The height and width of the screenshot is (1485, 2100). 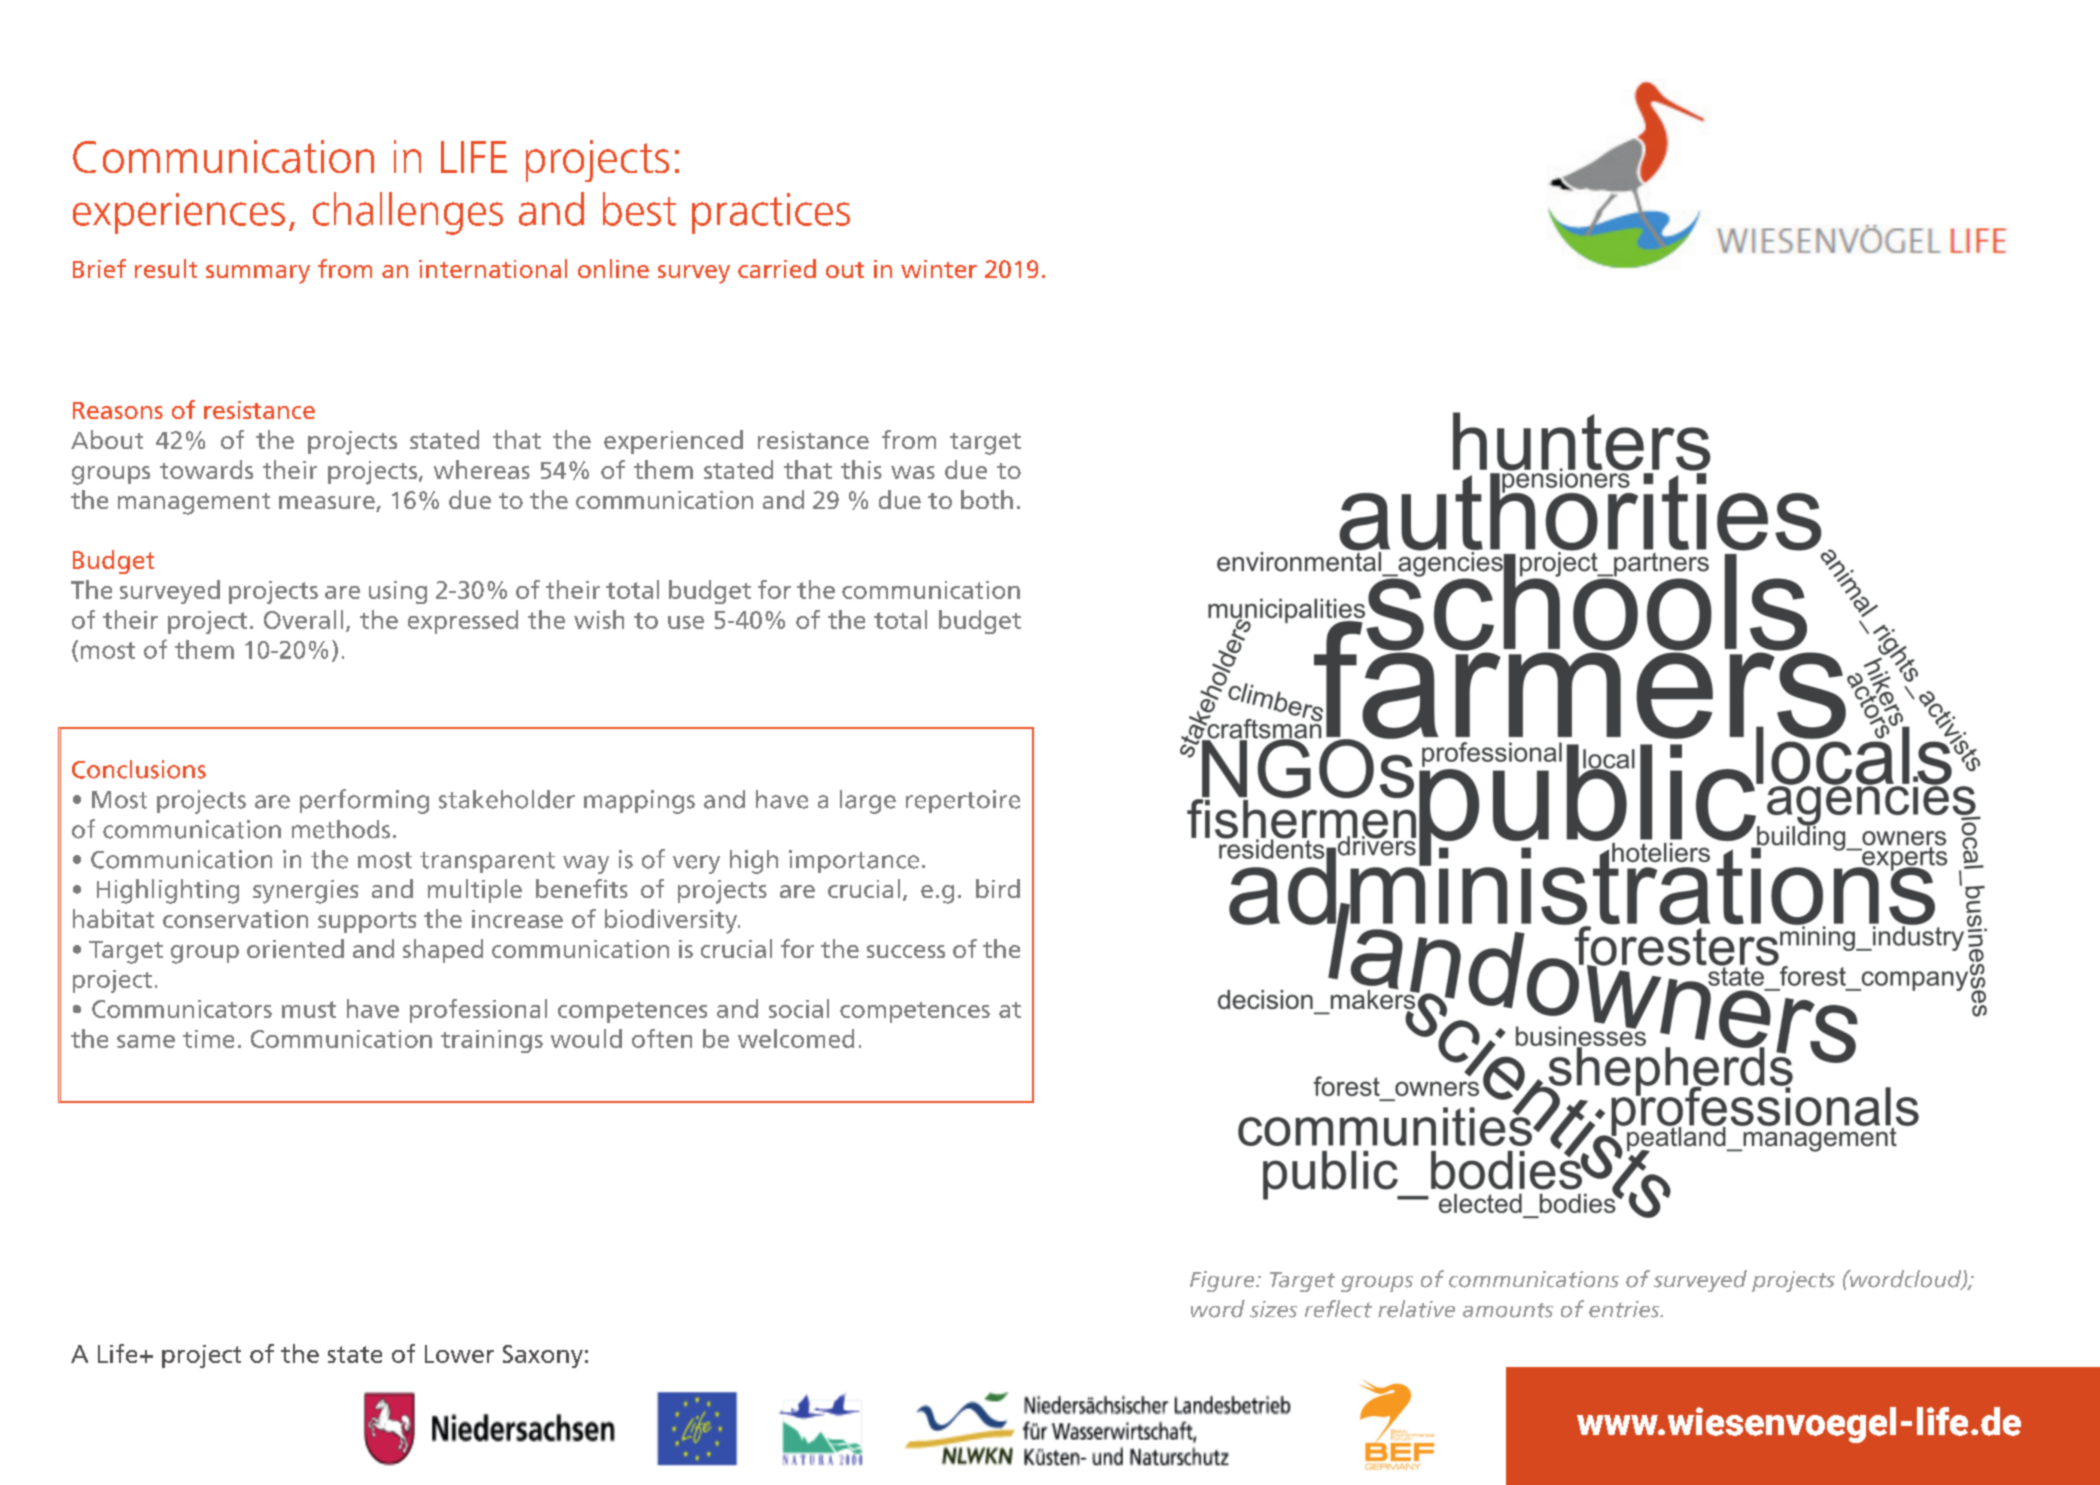 I want to click on carried, so click(x=777, y=268).
